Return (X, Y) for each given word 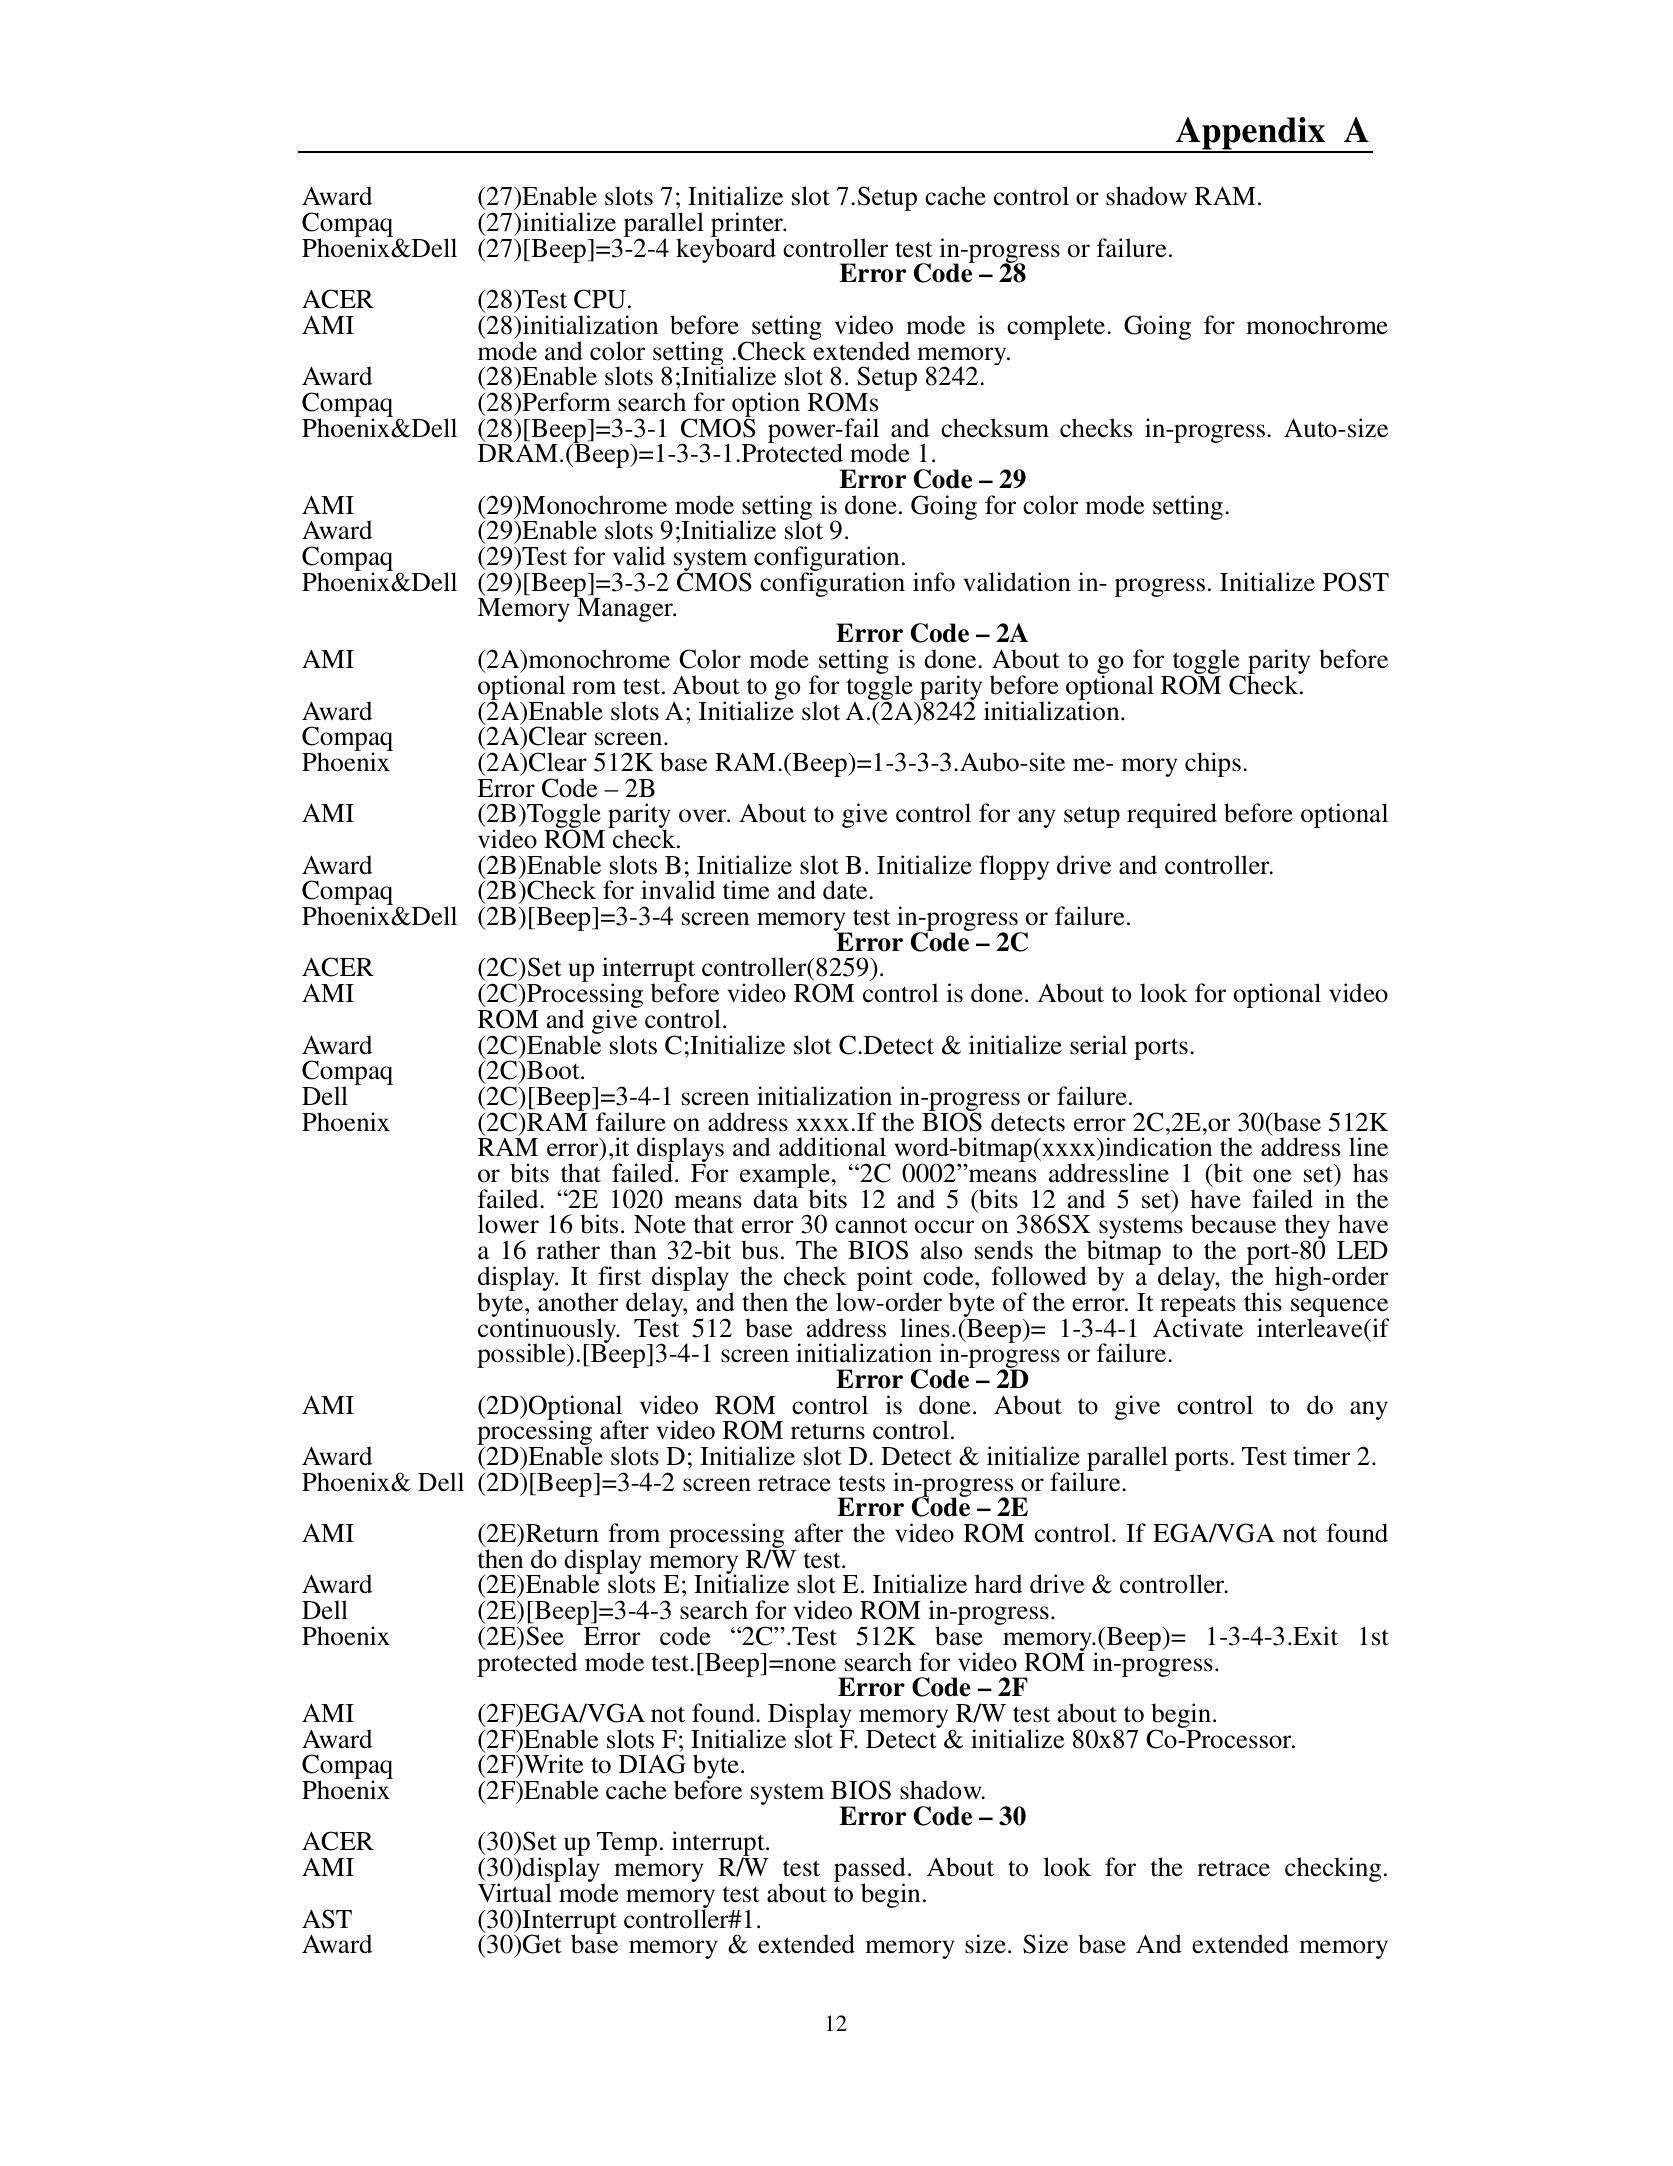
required (1172, 815)
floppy (1014, 867)
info (934, 582)
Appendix (1250, 135)
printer (748, 226)
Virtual (515, 1893)
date (846, 890)
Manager (626, 610)
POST (1356, 582)
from (634, 1533)
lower (508, 1224)
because (1233, 1224)
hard (998, 1584)
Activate (1198, 1327)
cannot (871, 1225)
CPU (600, 299)
